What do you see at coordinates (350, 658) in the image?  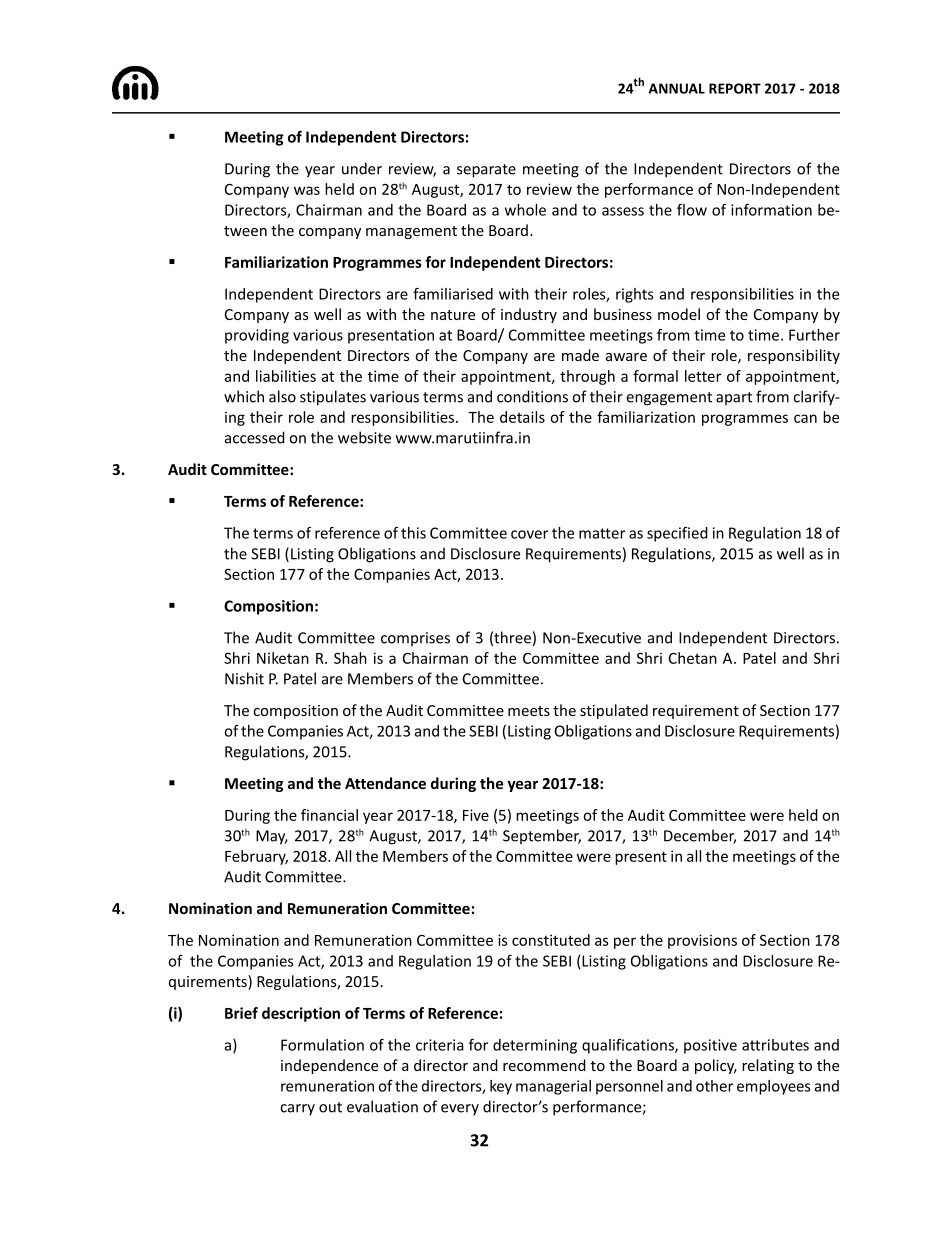 I see `Shah` at bounding box center [350, 658].
